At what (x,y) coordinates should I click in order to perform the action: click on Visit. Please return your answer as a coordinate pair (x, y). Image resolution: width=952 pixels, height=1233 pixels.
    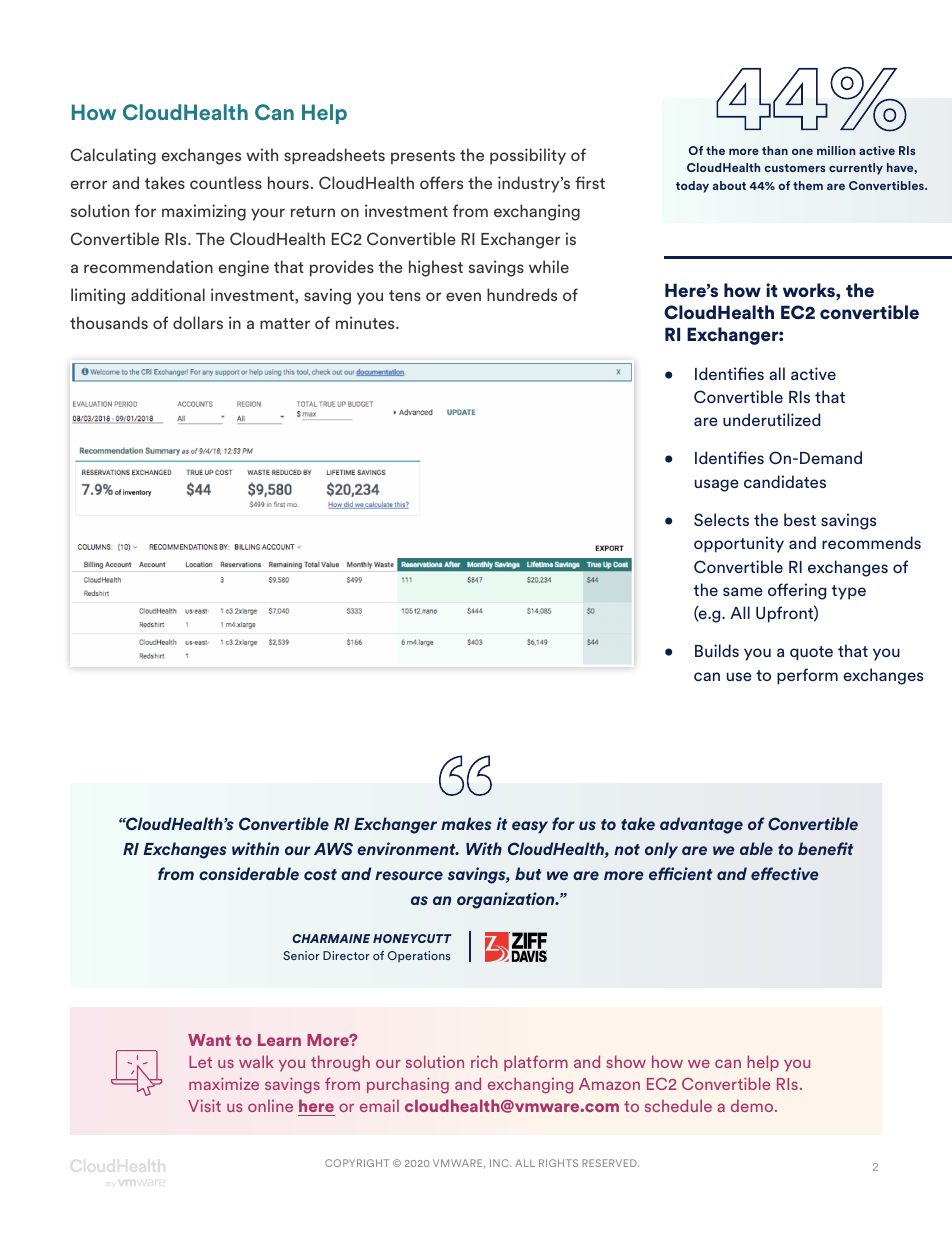
    Looking at the image, I should click on (204, 1105).
